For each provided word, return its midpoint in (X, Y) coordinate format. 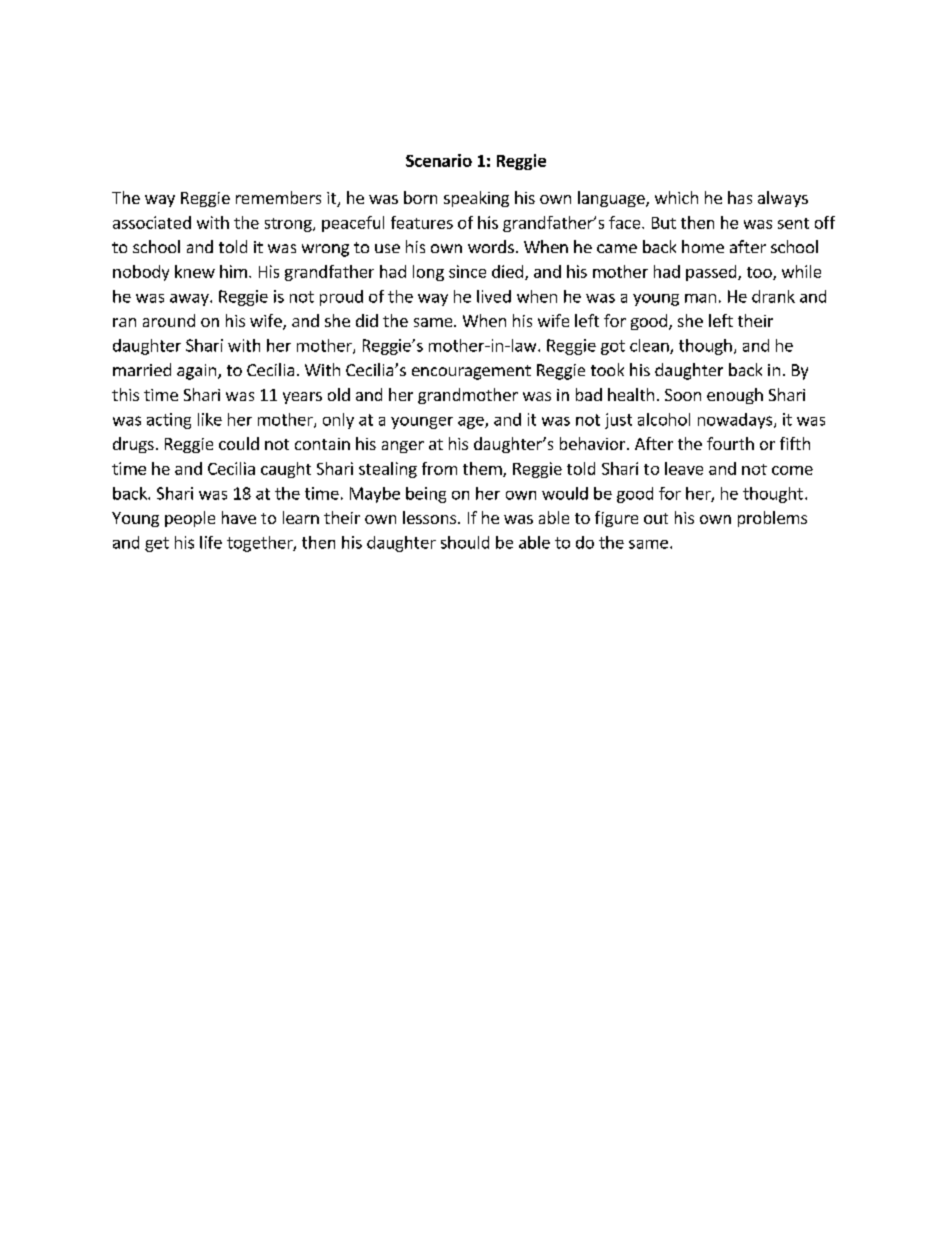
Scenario (439, 160)
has (740, 197)
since (467, 271)
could (239, 443)
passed (712, 273)
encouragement (471, 372)
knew (195, 271)
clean (650, 346)
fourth (730, 443)
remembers (278, 197)
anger (403, 447)
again (196, 372)
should (465, 542)
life (211, 542)
